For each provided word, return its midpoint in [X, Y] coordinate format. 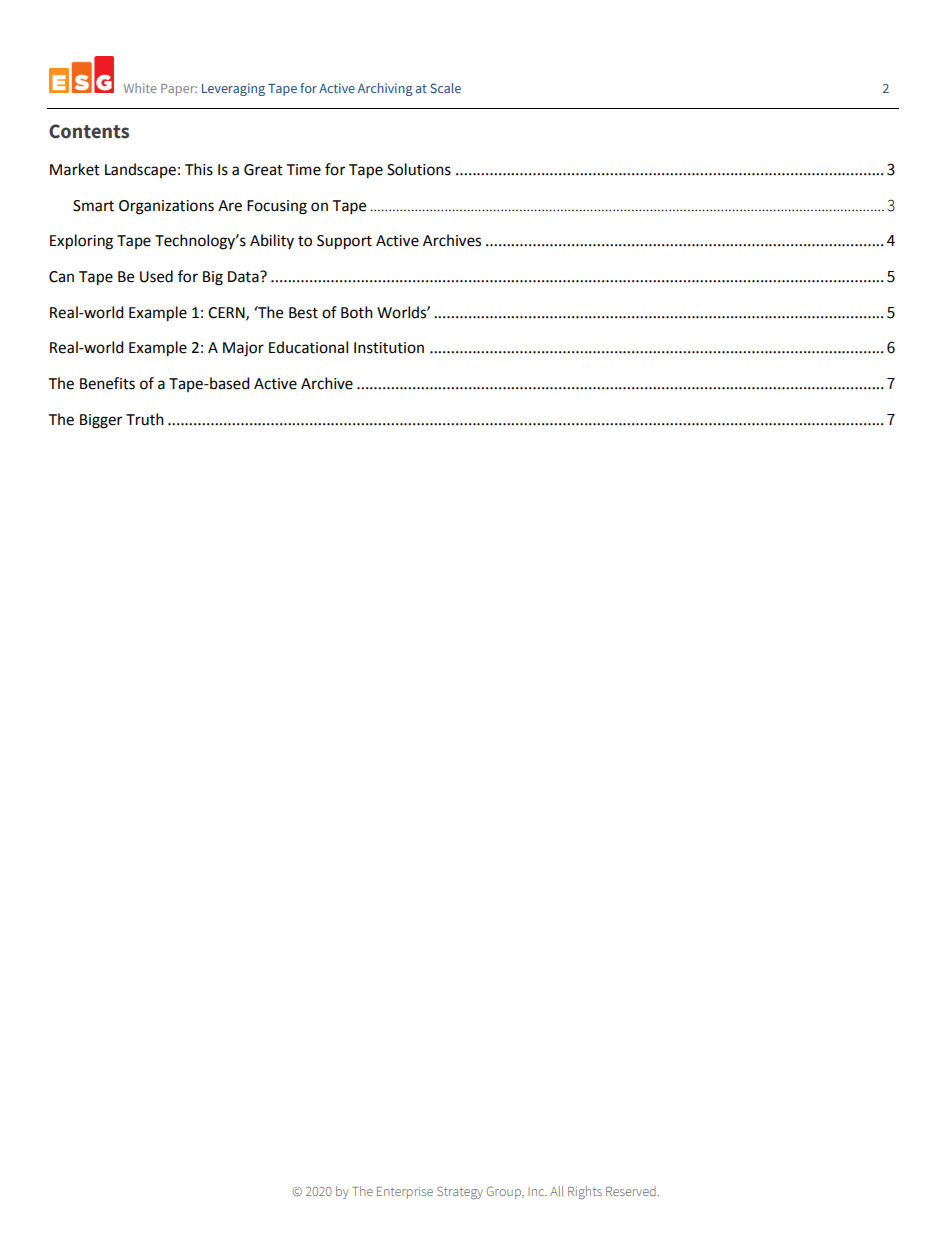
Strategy [460, 1192]
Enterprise [405, 1193]
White [140, 88]
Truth [145, 419]
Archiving [385, 89]
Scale [445, 88]
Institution [389, 348]
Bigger [101, 421]
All [557, 1191]
